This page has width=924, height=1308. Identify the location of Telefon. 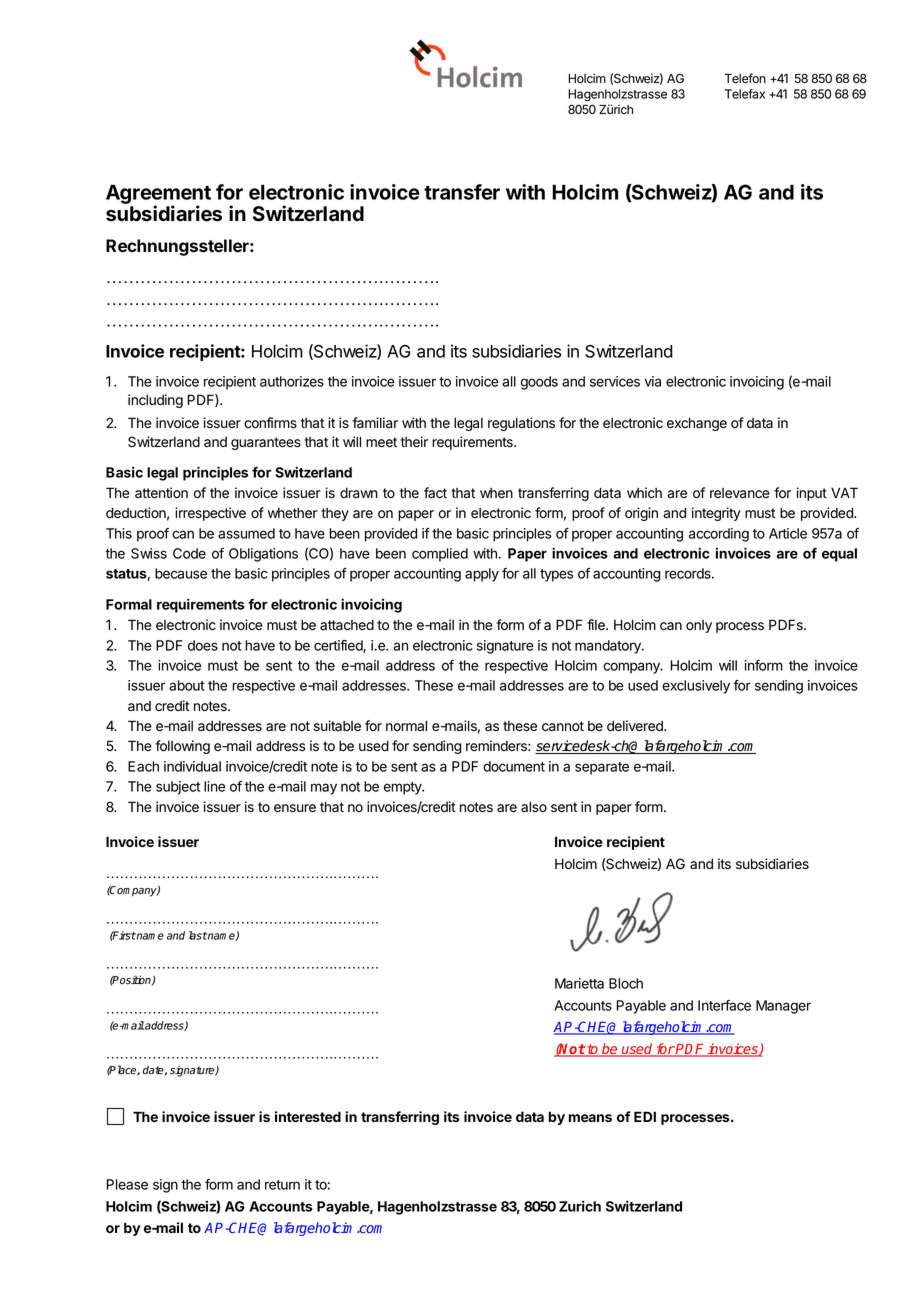
(745, 78).
